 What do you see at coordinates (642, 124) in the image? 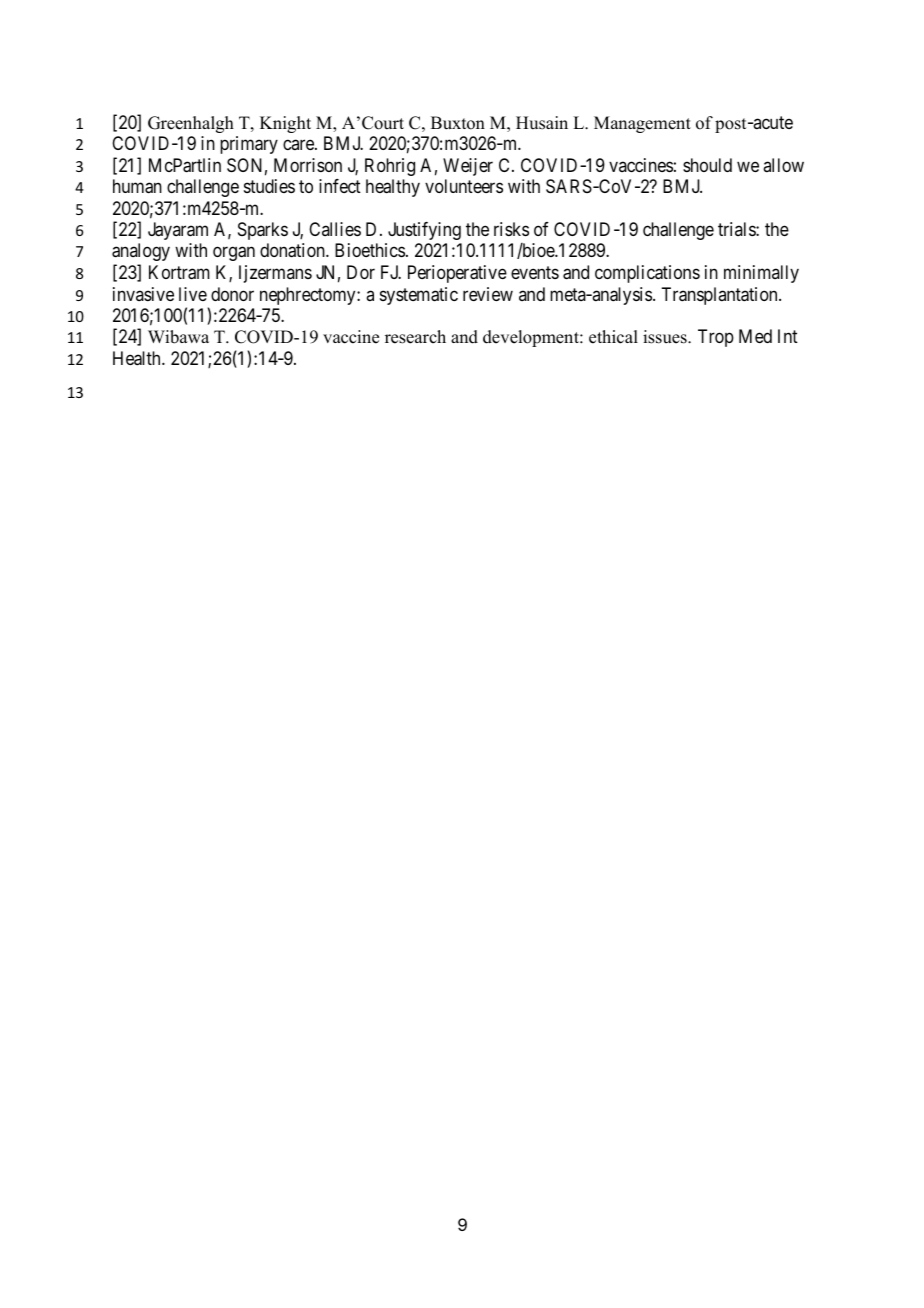
I see `Management` at bounding box center [642, 124].
